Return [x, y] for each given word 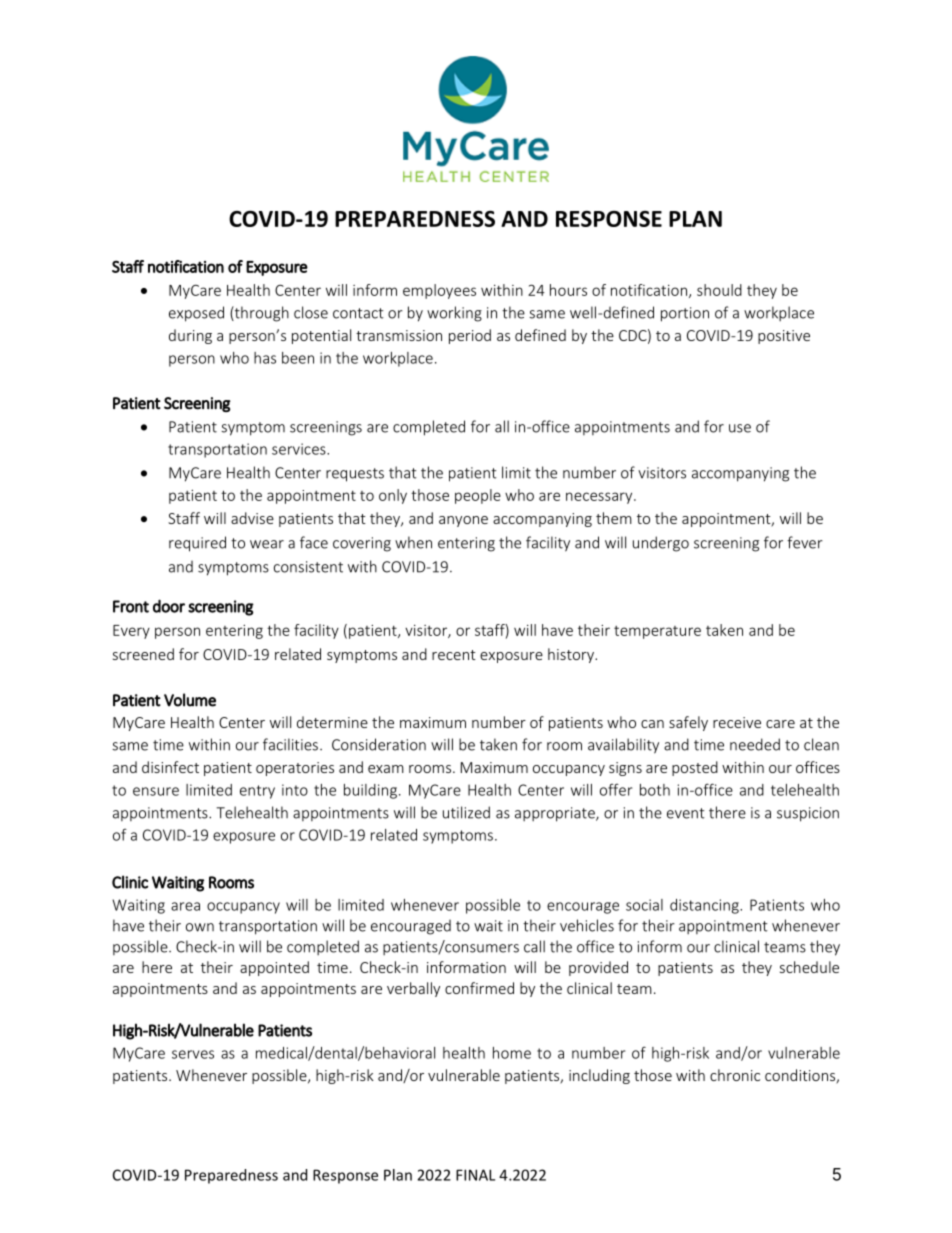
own [200, 927]
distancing [705, 906]
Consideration [379, 744]
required [197, 544]
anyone [463, 521]
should [719, 290]
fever [805, 542]
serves [193, 1054]
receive [737, 722]
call [534, 946]
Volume [190, 700]
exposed [196, 314]
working [454, 314]
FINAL [475, 1175]
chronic [735, 1075]
